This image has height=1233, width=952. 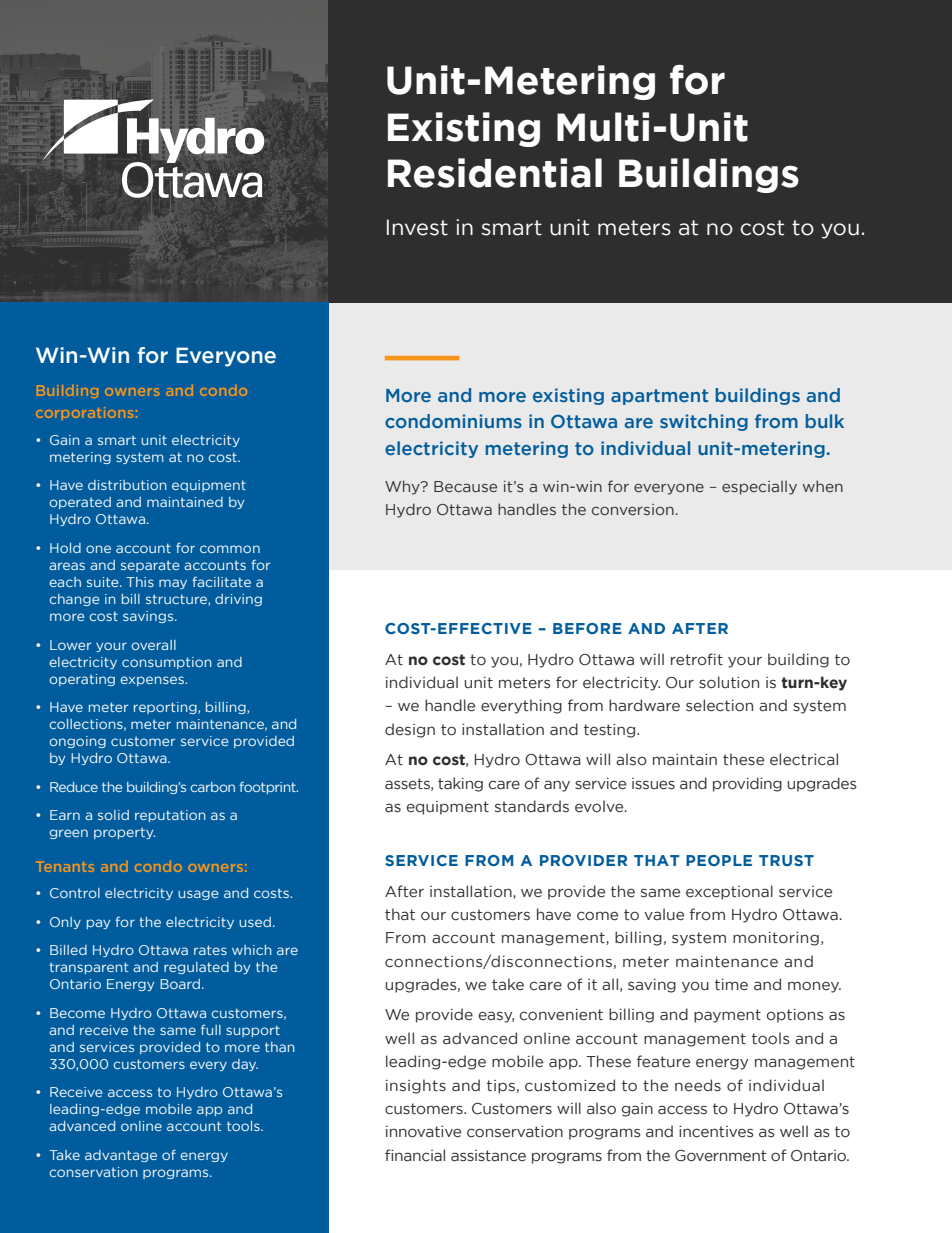 I want to click on Why, so click(x=403, y=487).
